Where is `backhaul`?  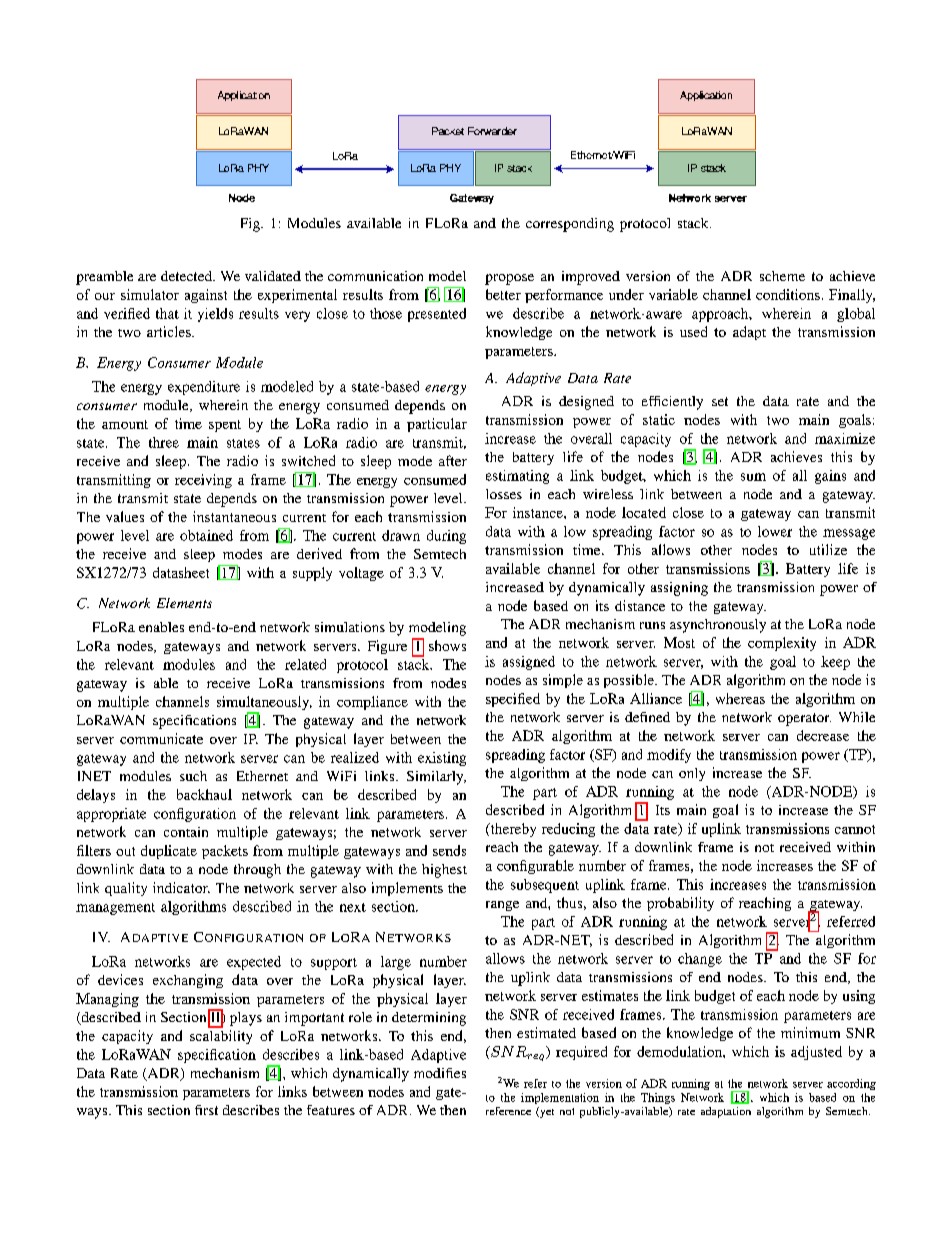 backhaul is located at coordinates (204, 794).
